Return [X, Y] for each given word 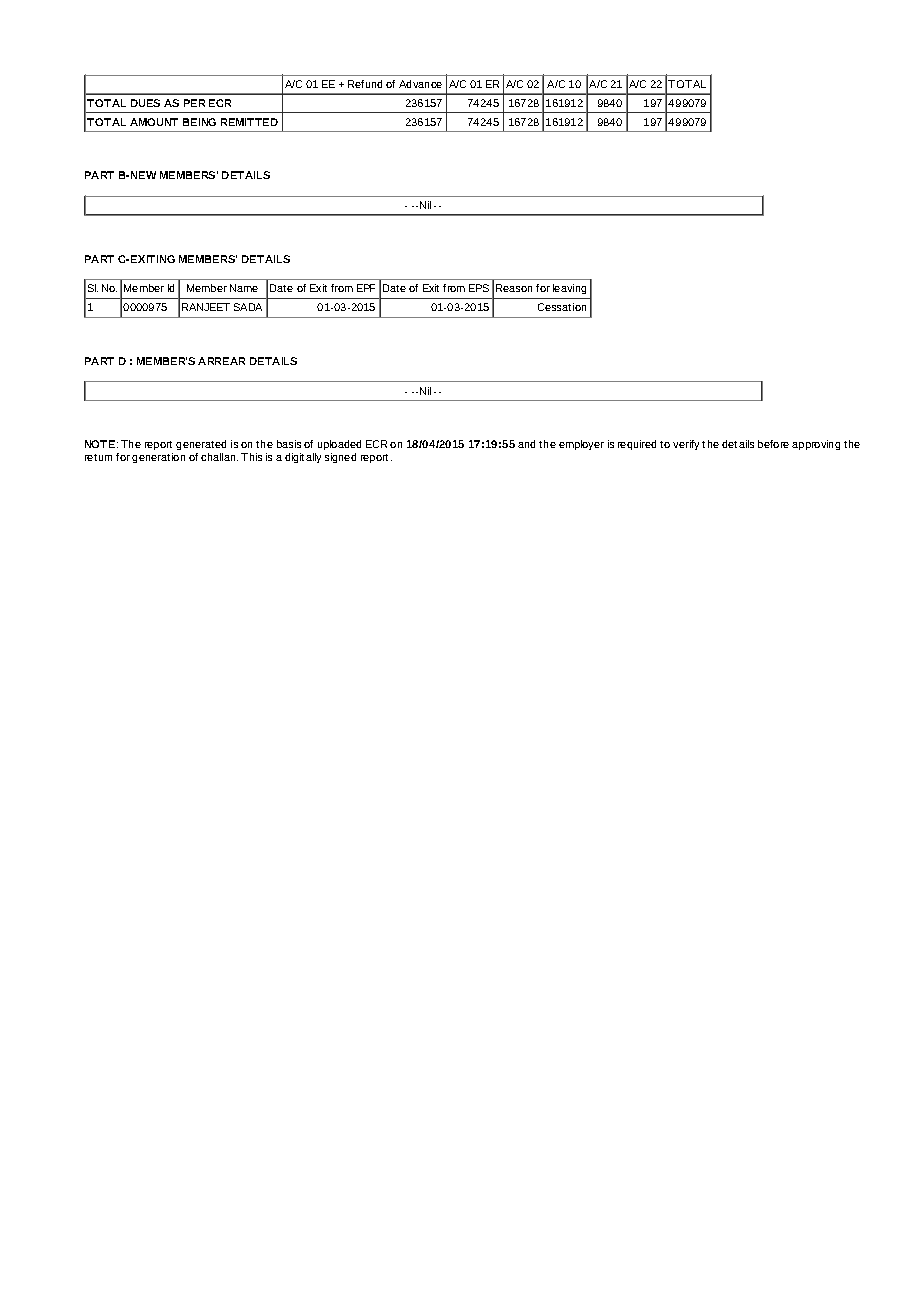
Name [244, 288]
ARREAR [221, 361]
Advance [420, 84]
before [773, 444]
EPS [479, 288]
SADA [248, 307]
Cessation [562, 307]
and [526, 444]
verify [686, 445]
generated [201, 445]
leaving [569, 289]
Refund [365, 84]
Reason [514, 288]
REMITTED [249, 122]
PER [194, 103]
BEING [199, 122]
